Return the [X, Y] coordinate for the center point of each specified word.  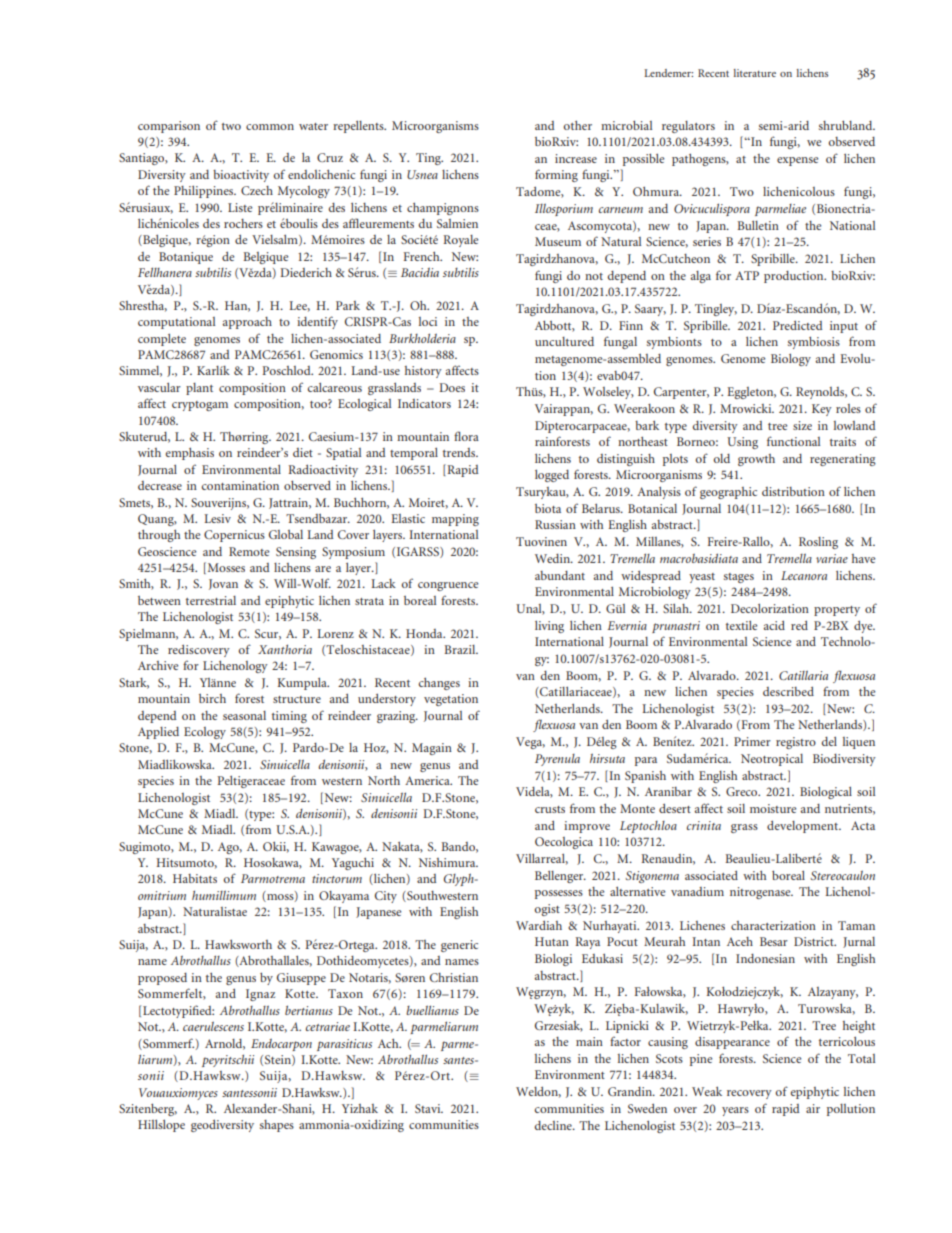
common [270, 127]
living [549, 627]
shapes [277, 1126]
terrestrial [211, 600]
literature [755, 73]
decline [554, 1125]
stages [739, 578]
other [577, 125]
